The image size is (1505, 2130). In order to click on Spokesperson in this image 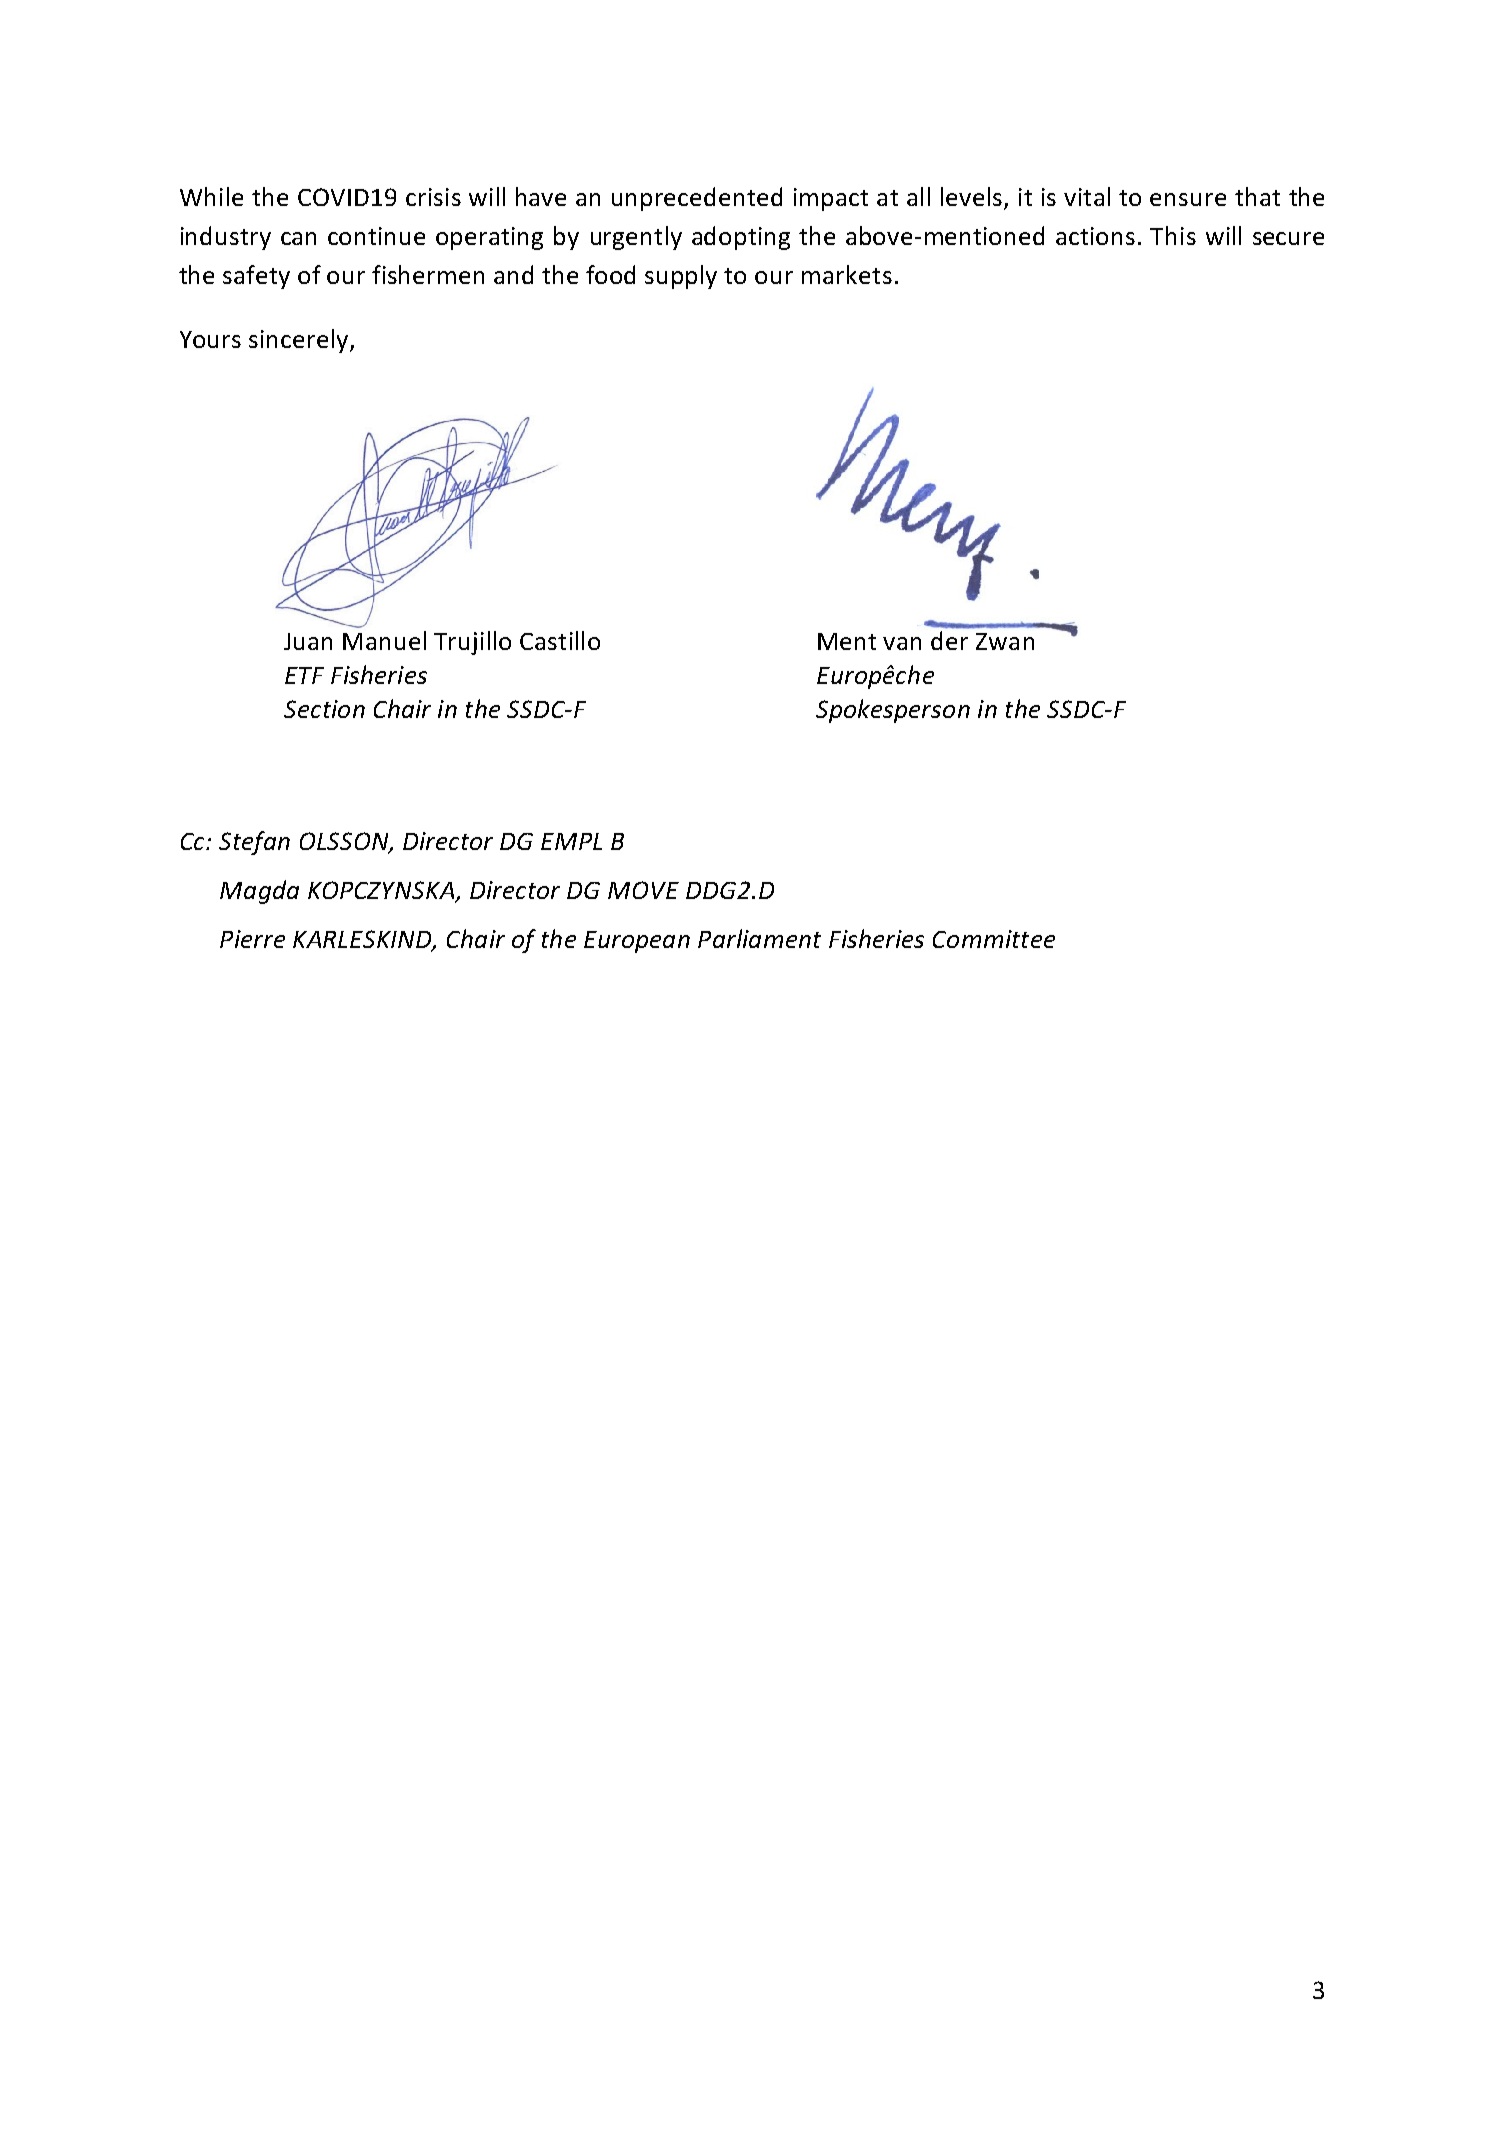, I will do `click(893, 711)`.
